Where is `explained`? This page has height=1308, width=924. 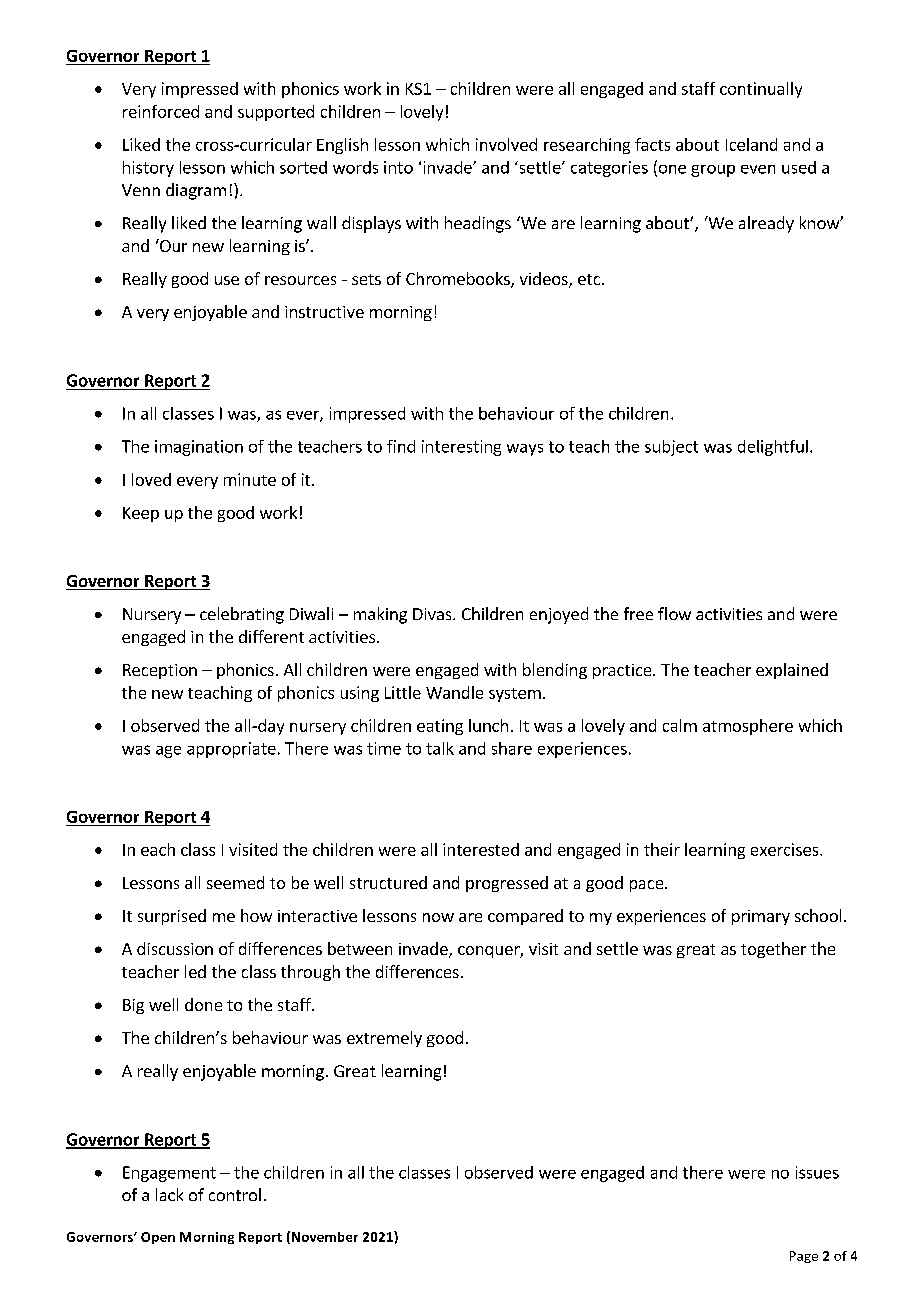 explained is located at coordinates (792, 671).
